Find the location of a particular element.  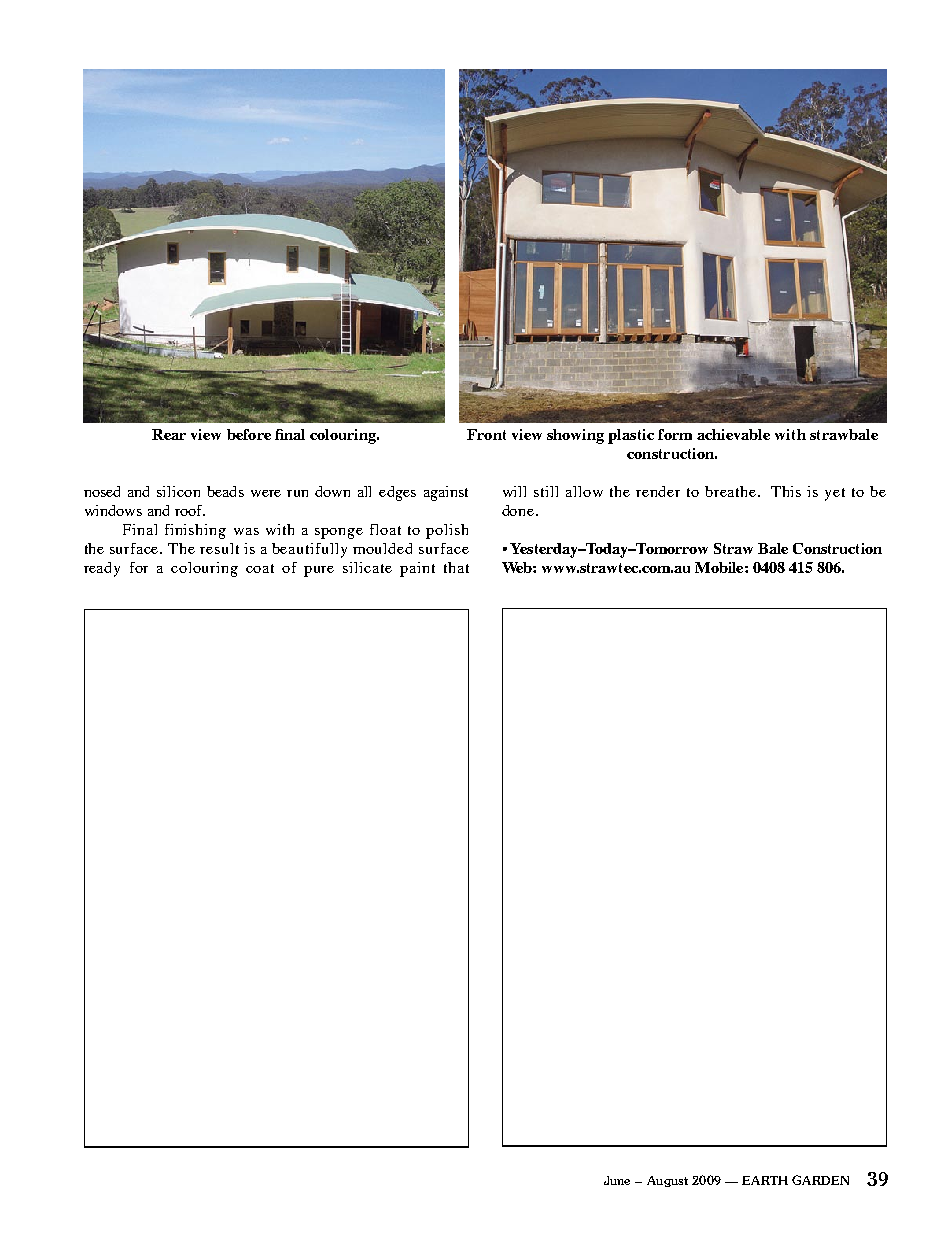

coat is located at coordinates (260, 568).
